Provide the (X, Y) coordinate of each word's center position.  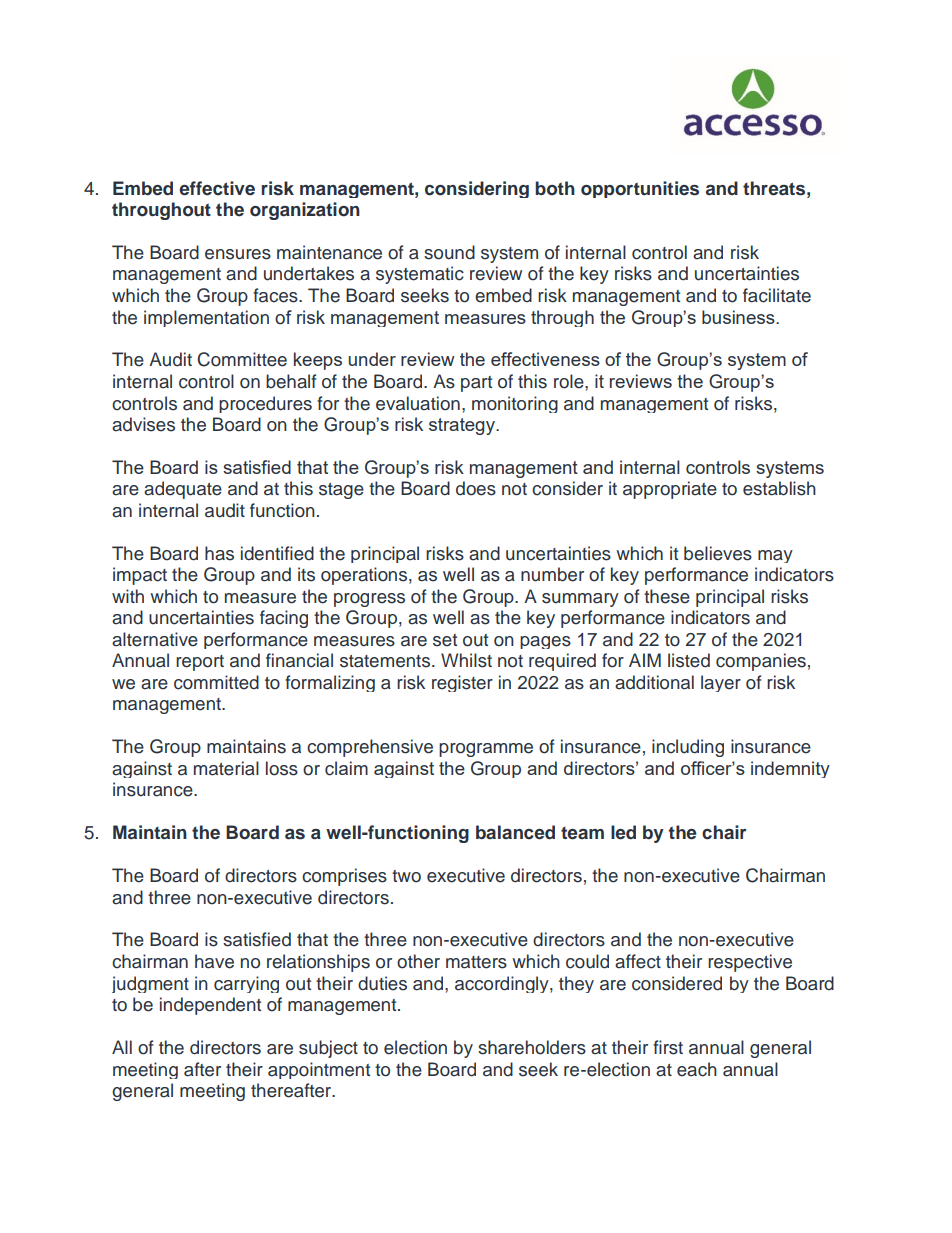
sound (449, 252)
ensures (238, 254)
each (697, 1069)
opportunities (640, 189)
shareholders (532, 1047)
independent (210, 1006)
